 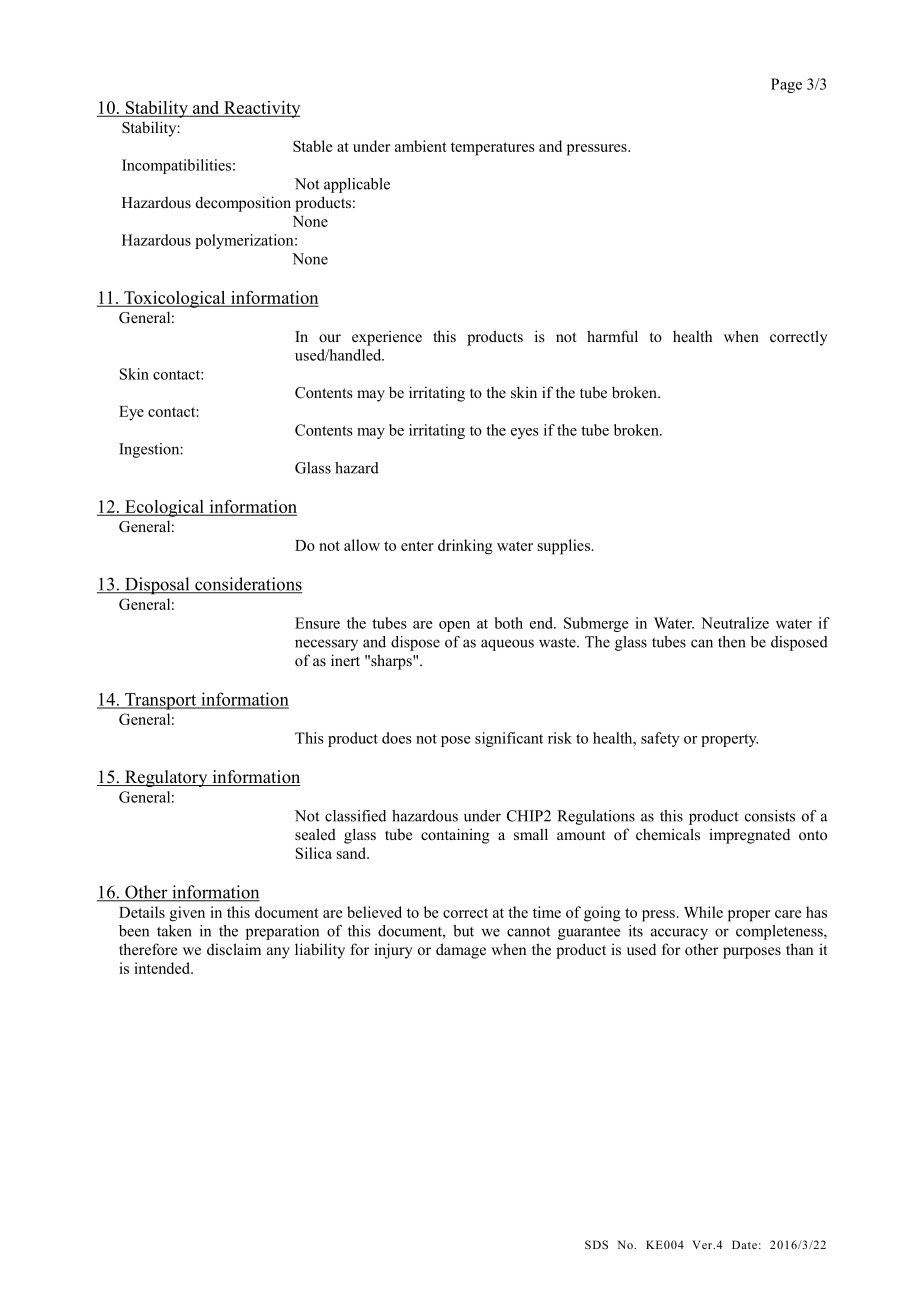 I want to click on Page, so click(x=786, y=85).
